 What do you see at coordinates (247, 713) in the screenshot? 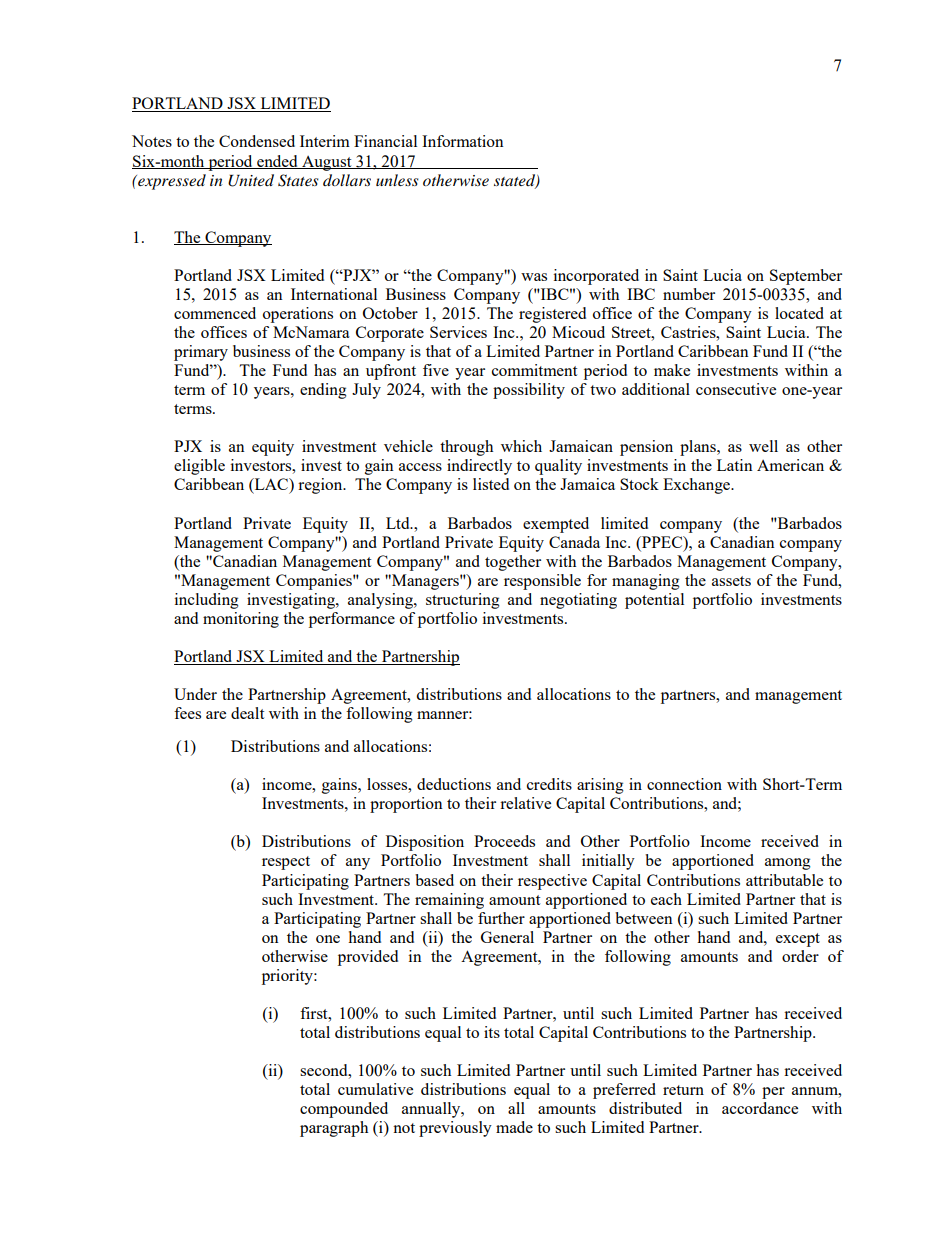
I see `dealt` at bounding box center [247, 713].
